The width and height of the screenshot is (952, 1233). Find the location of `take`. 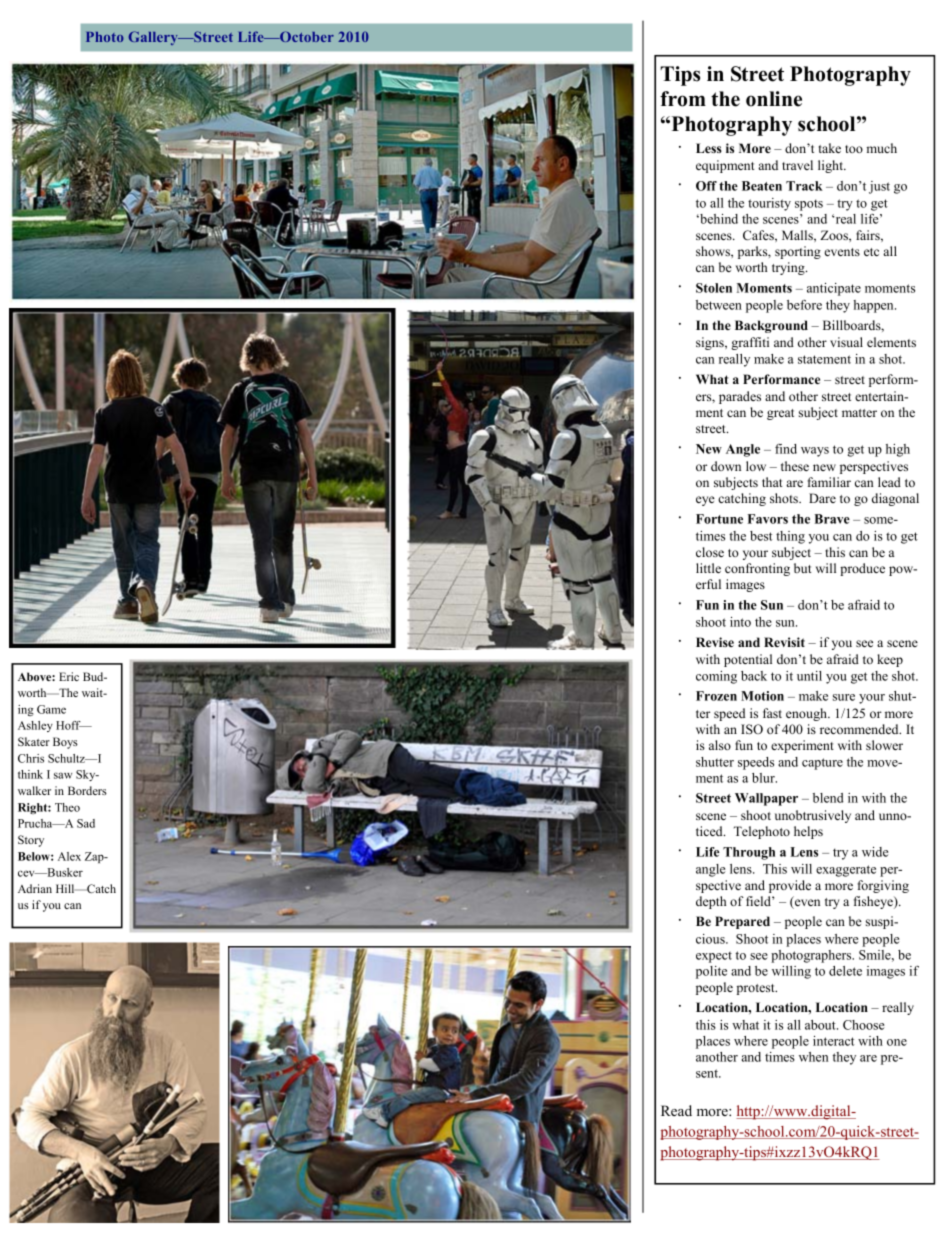

take is located at coordinates (830, 148).
